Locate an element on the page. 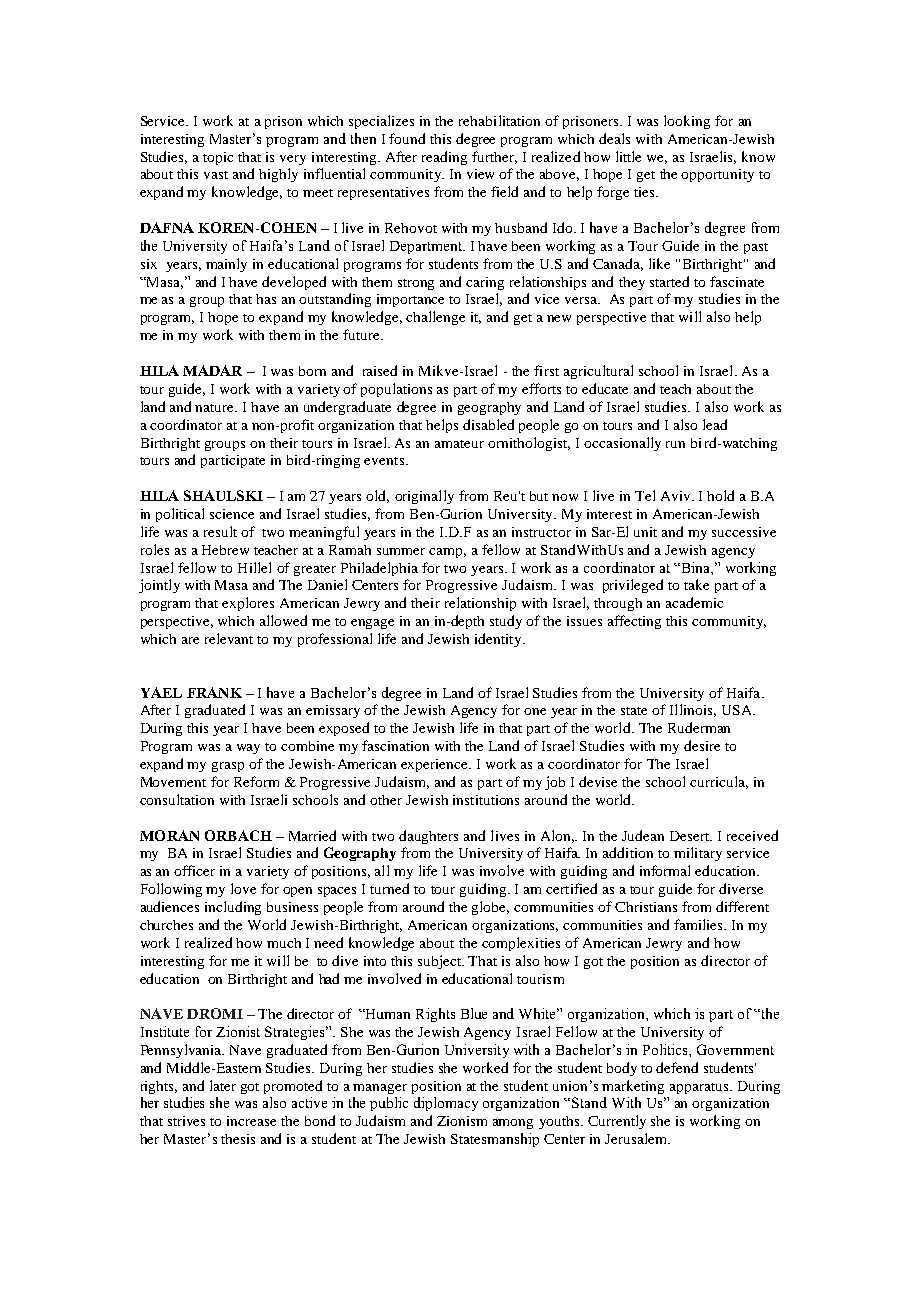 This document has width=924, height=1308. looking is located at coordinates (687, 122).
